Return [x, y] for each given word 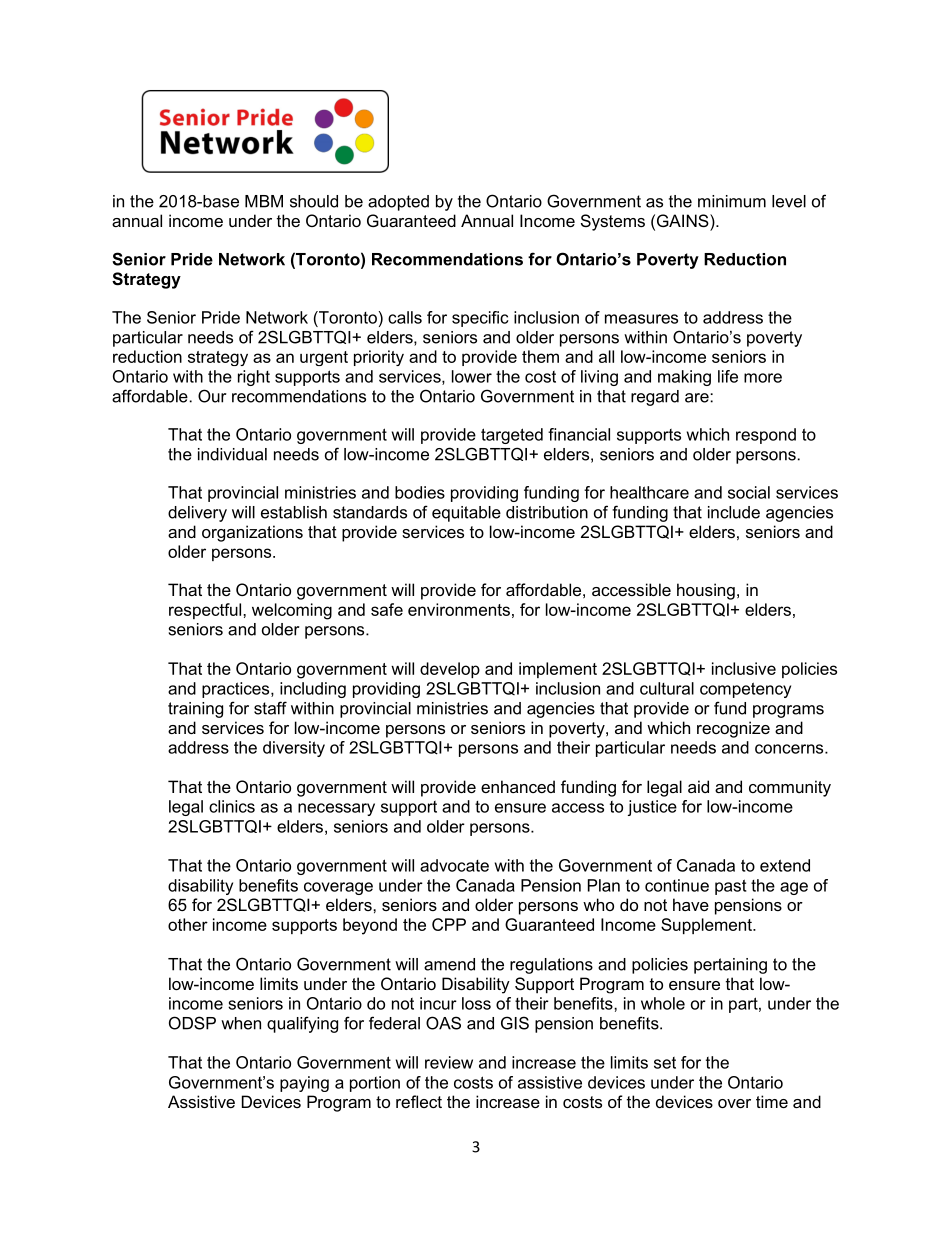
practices [237, 690]
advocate [454, 865]
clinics [232, 806]
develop [450, 670]
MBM [264, 201]
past [731, 887]
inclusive [744, 668]
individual [232, 454]
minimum [732, 201]
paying [304, 1084]
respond [766, 436]
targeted [512, 436]
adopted [398, 203]
